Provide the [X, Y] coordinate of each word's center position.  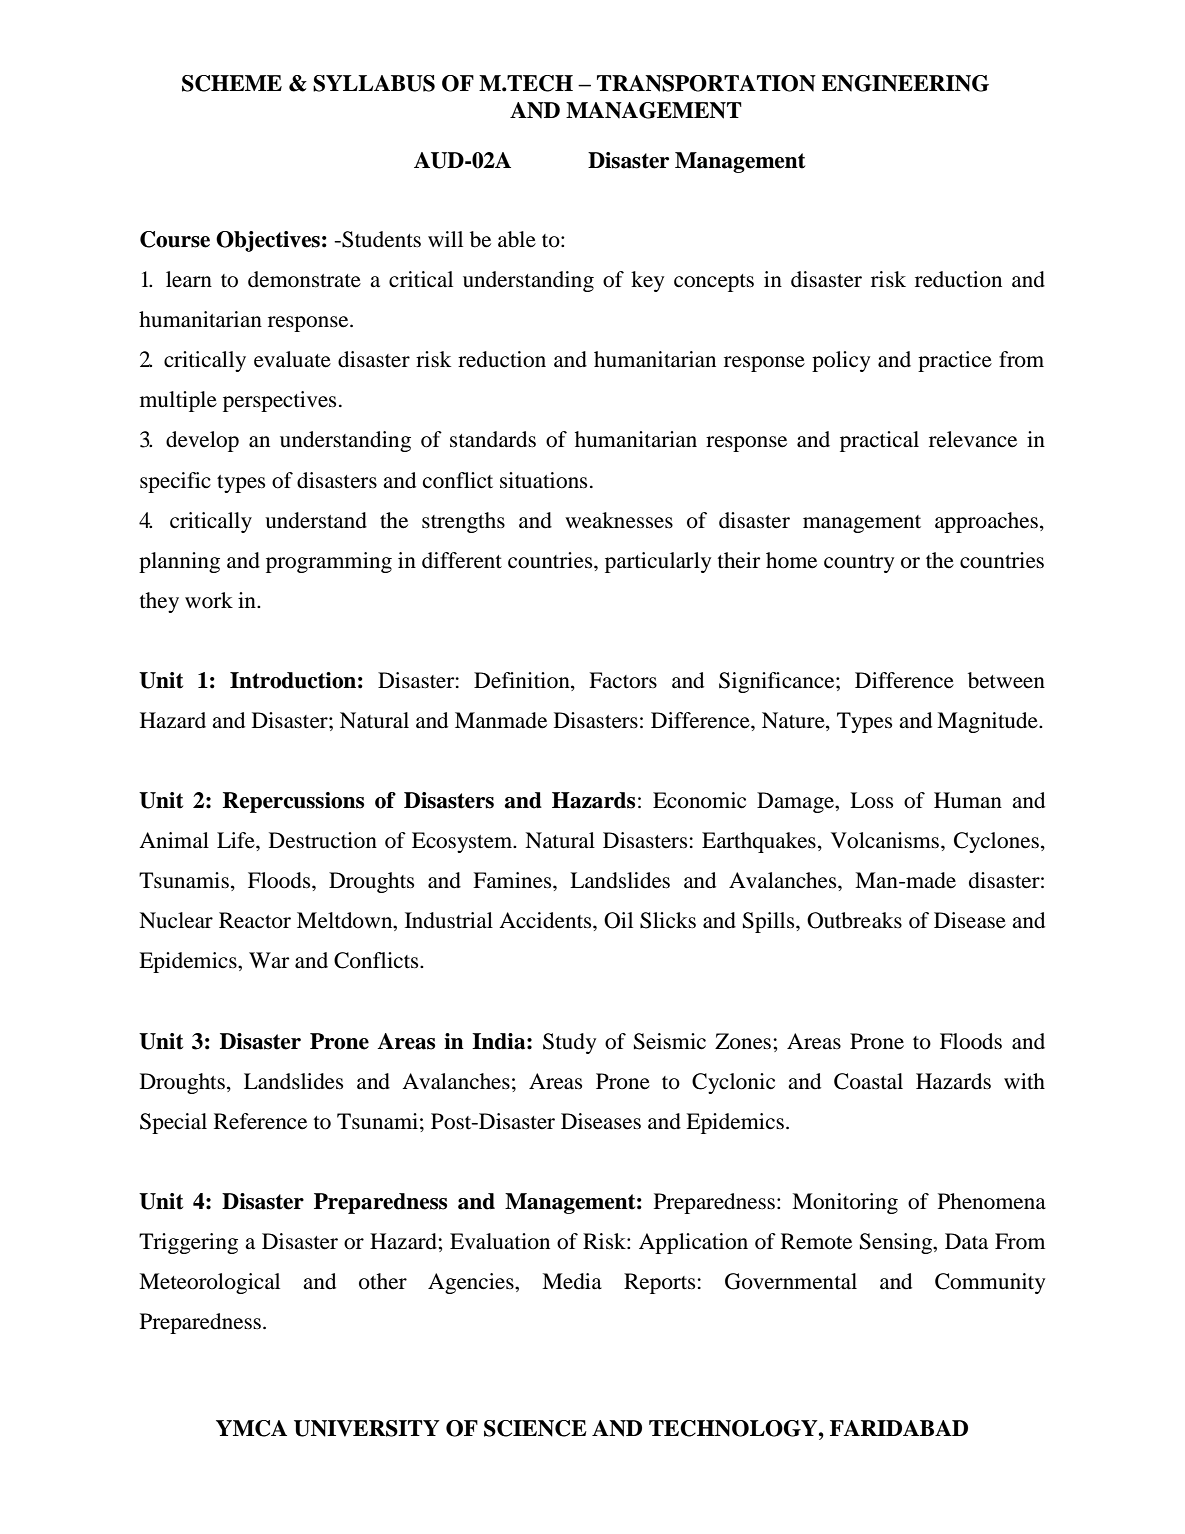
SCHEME [232, 83]
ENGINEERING [905, 83]
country [859, 564]
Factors [623, 680]
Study [569, 1043]
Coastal [868, 1081]
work [209, 600]
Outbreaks [854, 920]
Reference [260, 1121]
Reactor [255, 920]
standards [493, 439]
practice [955, 361]
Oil [618, 920]
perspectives [279, 401]
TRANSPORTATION [706, 83]
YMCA [251, 1428]
